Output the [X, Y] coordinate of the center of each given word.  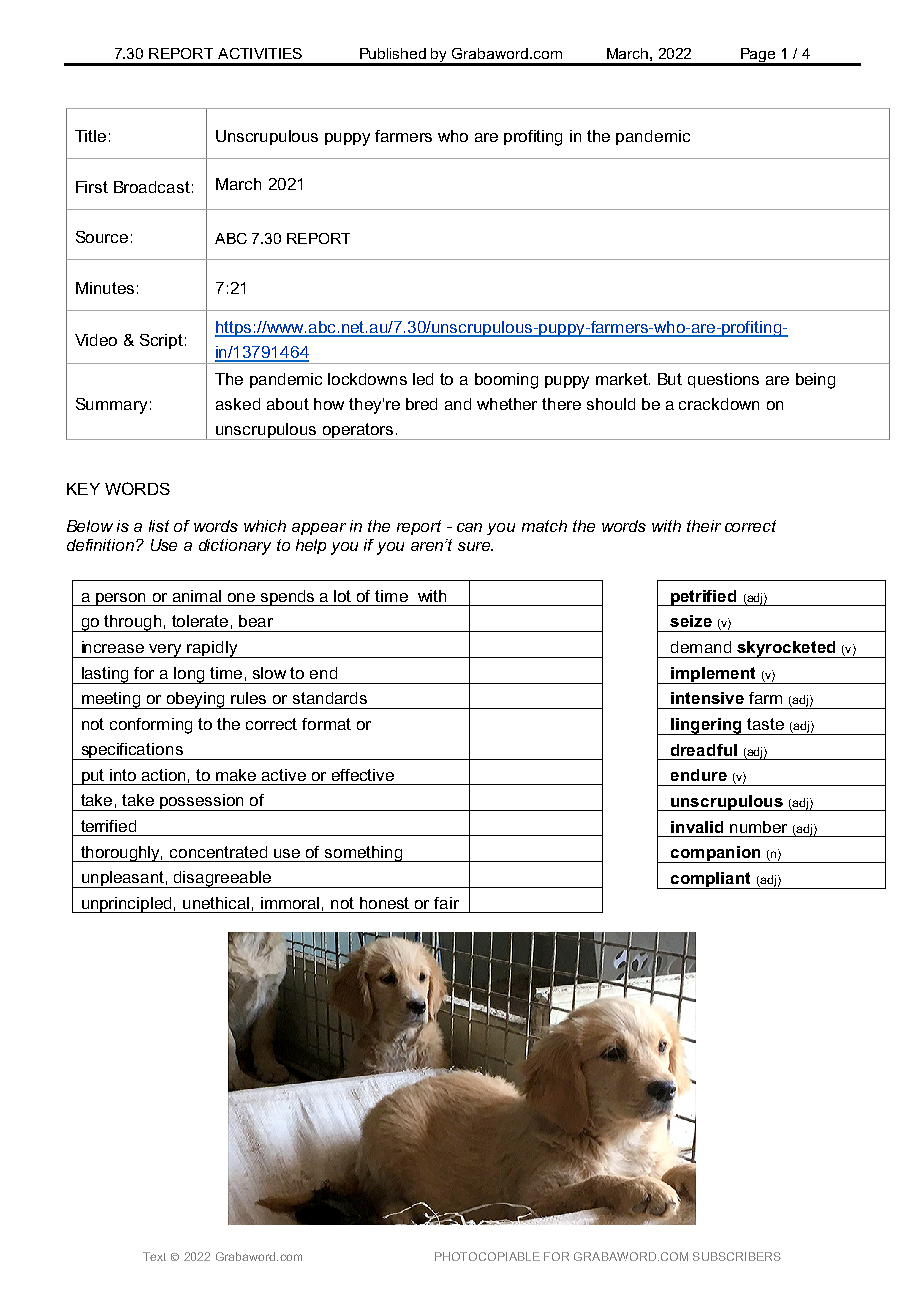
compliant [711, 880]
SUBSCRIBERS [737, 1256]
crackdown [719, 404]
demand [701, 647]
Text [154, 1256]
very [166, 651]
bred [421, 404]
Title [90, 136]
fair [446, 903]
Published [393, 53]
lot [342, 596]
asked [238, 404]
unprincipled [126, 905]
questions [723, 380]
